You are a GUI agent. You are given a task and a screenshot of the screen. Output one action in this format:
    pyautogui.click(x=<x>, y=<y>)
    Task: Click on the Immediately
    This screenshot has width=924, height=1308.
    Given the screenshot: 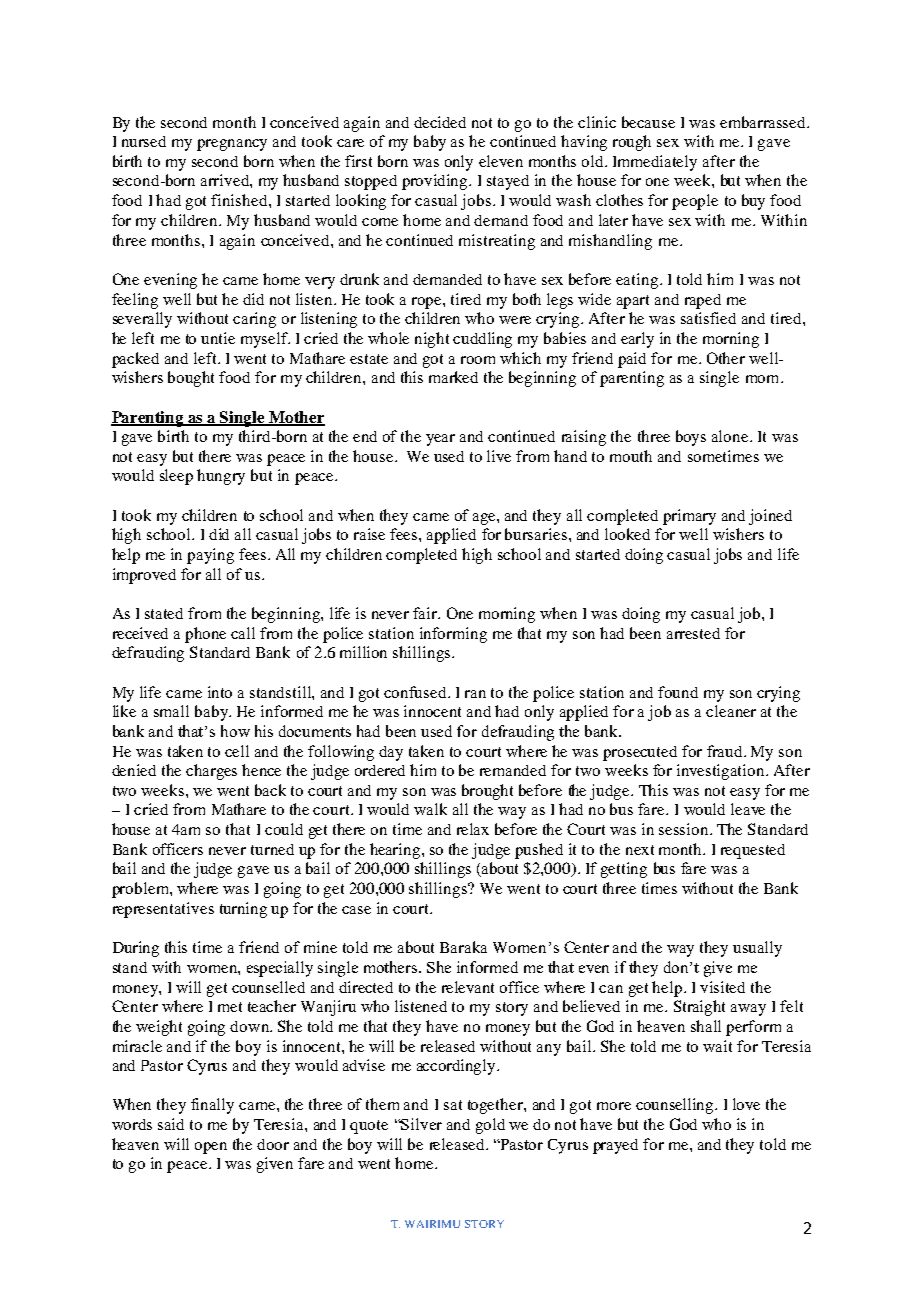 What is the action you would take?
    pyautogui.click(x=655, y=163)
